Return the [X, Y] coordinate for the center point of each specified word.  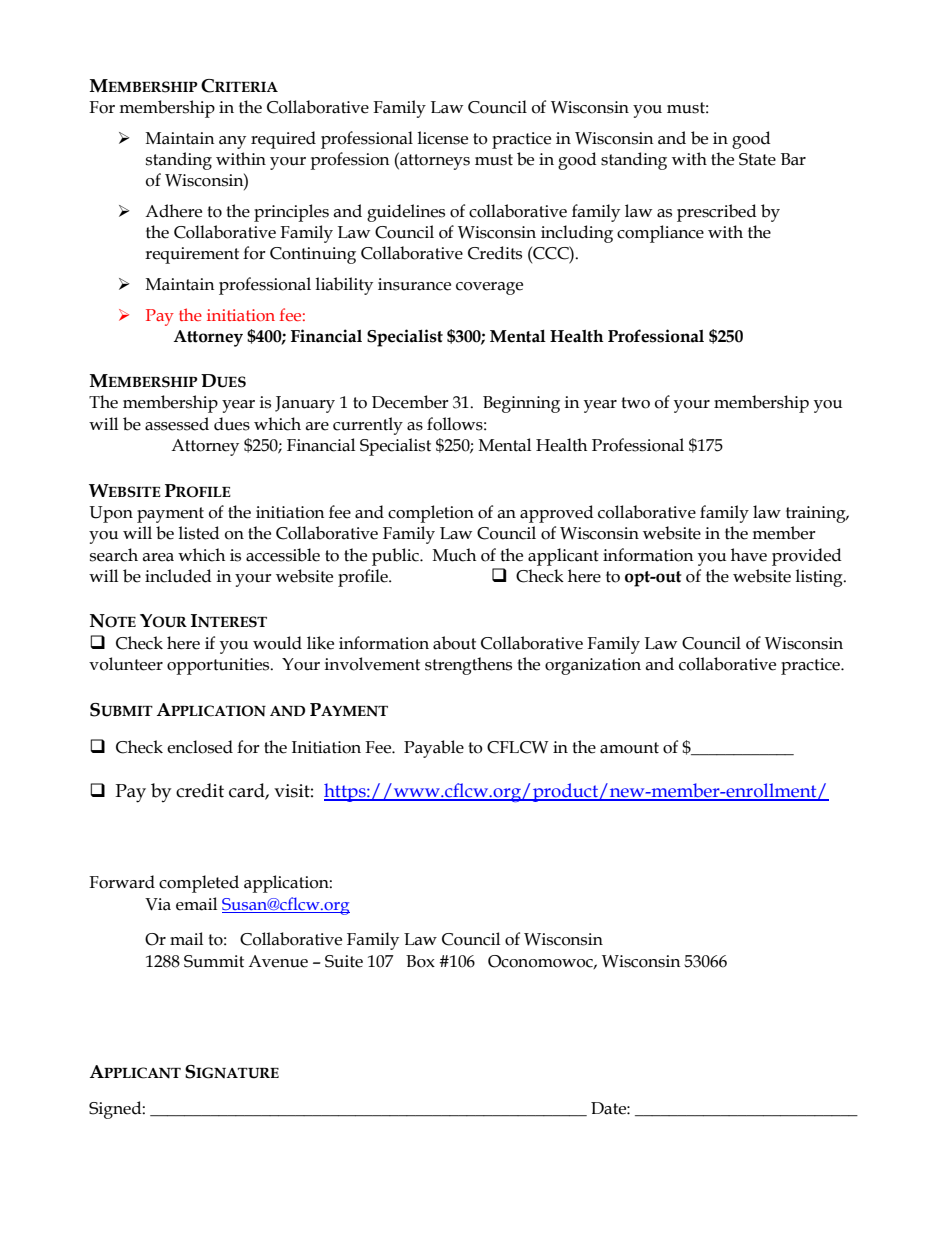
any [232, 142]
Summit [214, 961]
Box [420, 961]
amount [629, 748]
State [757, 159]
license [442, 138]
